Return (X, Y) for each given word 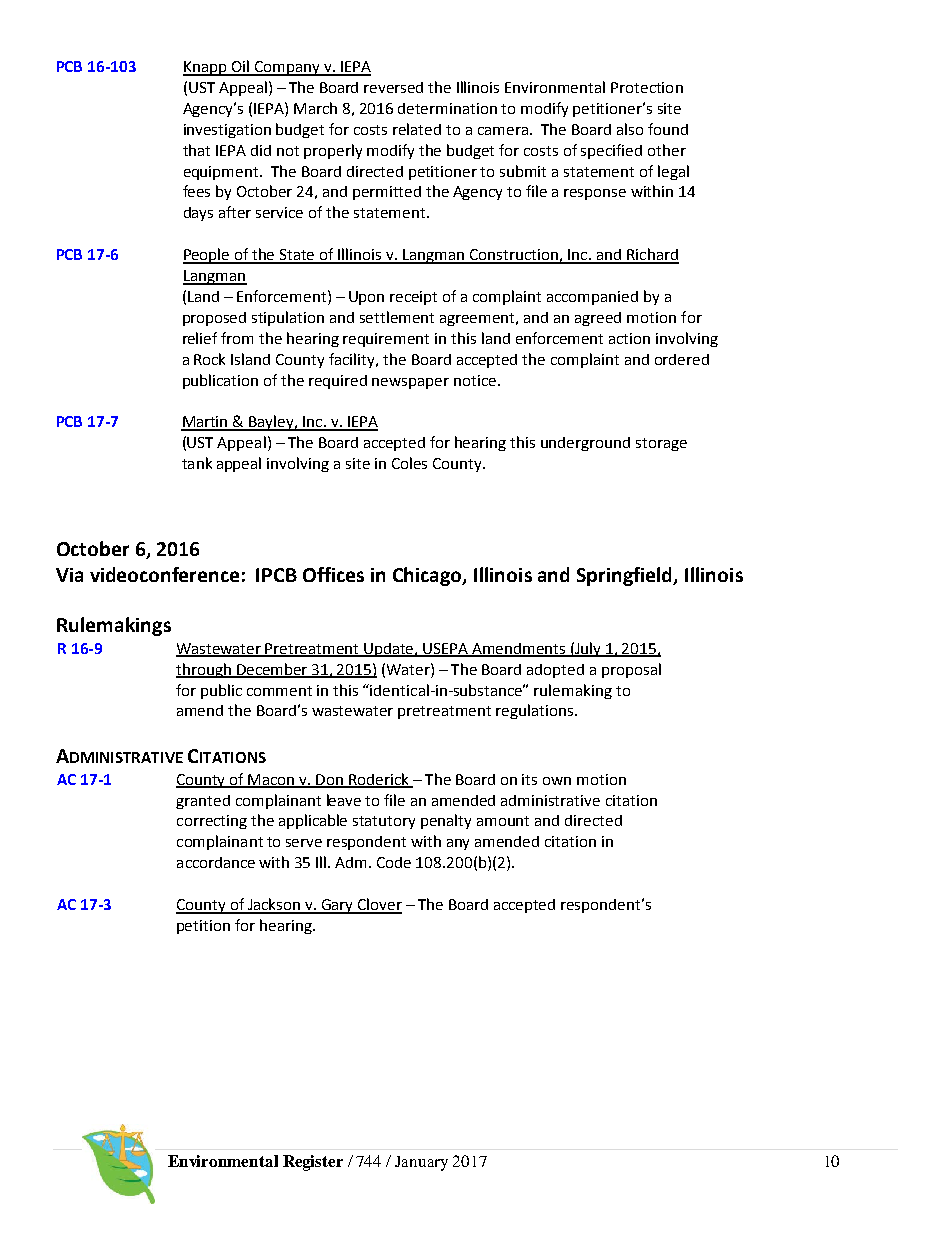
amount (503, 821)
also (630, 129)
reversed (393, 87)
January (421, 1163)
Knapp (206, 68)
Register (313, 1163)
